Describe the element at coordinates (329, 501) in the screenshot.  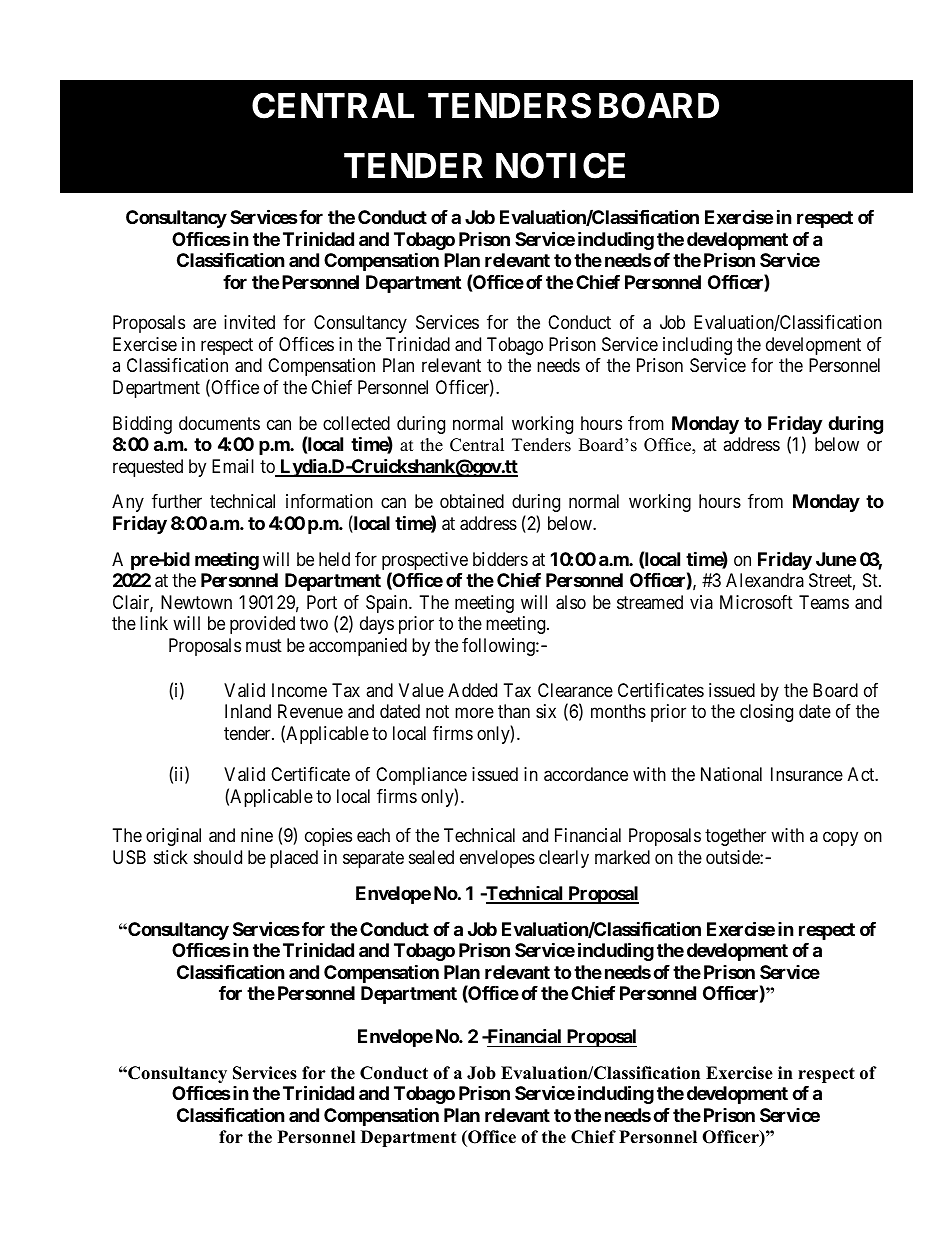
I see `information` at that location.
